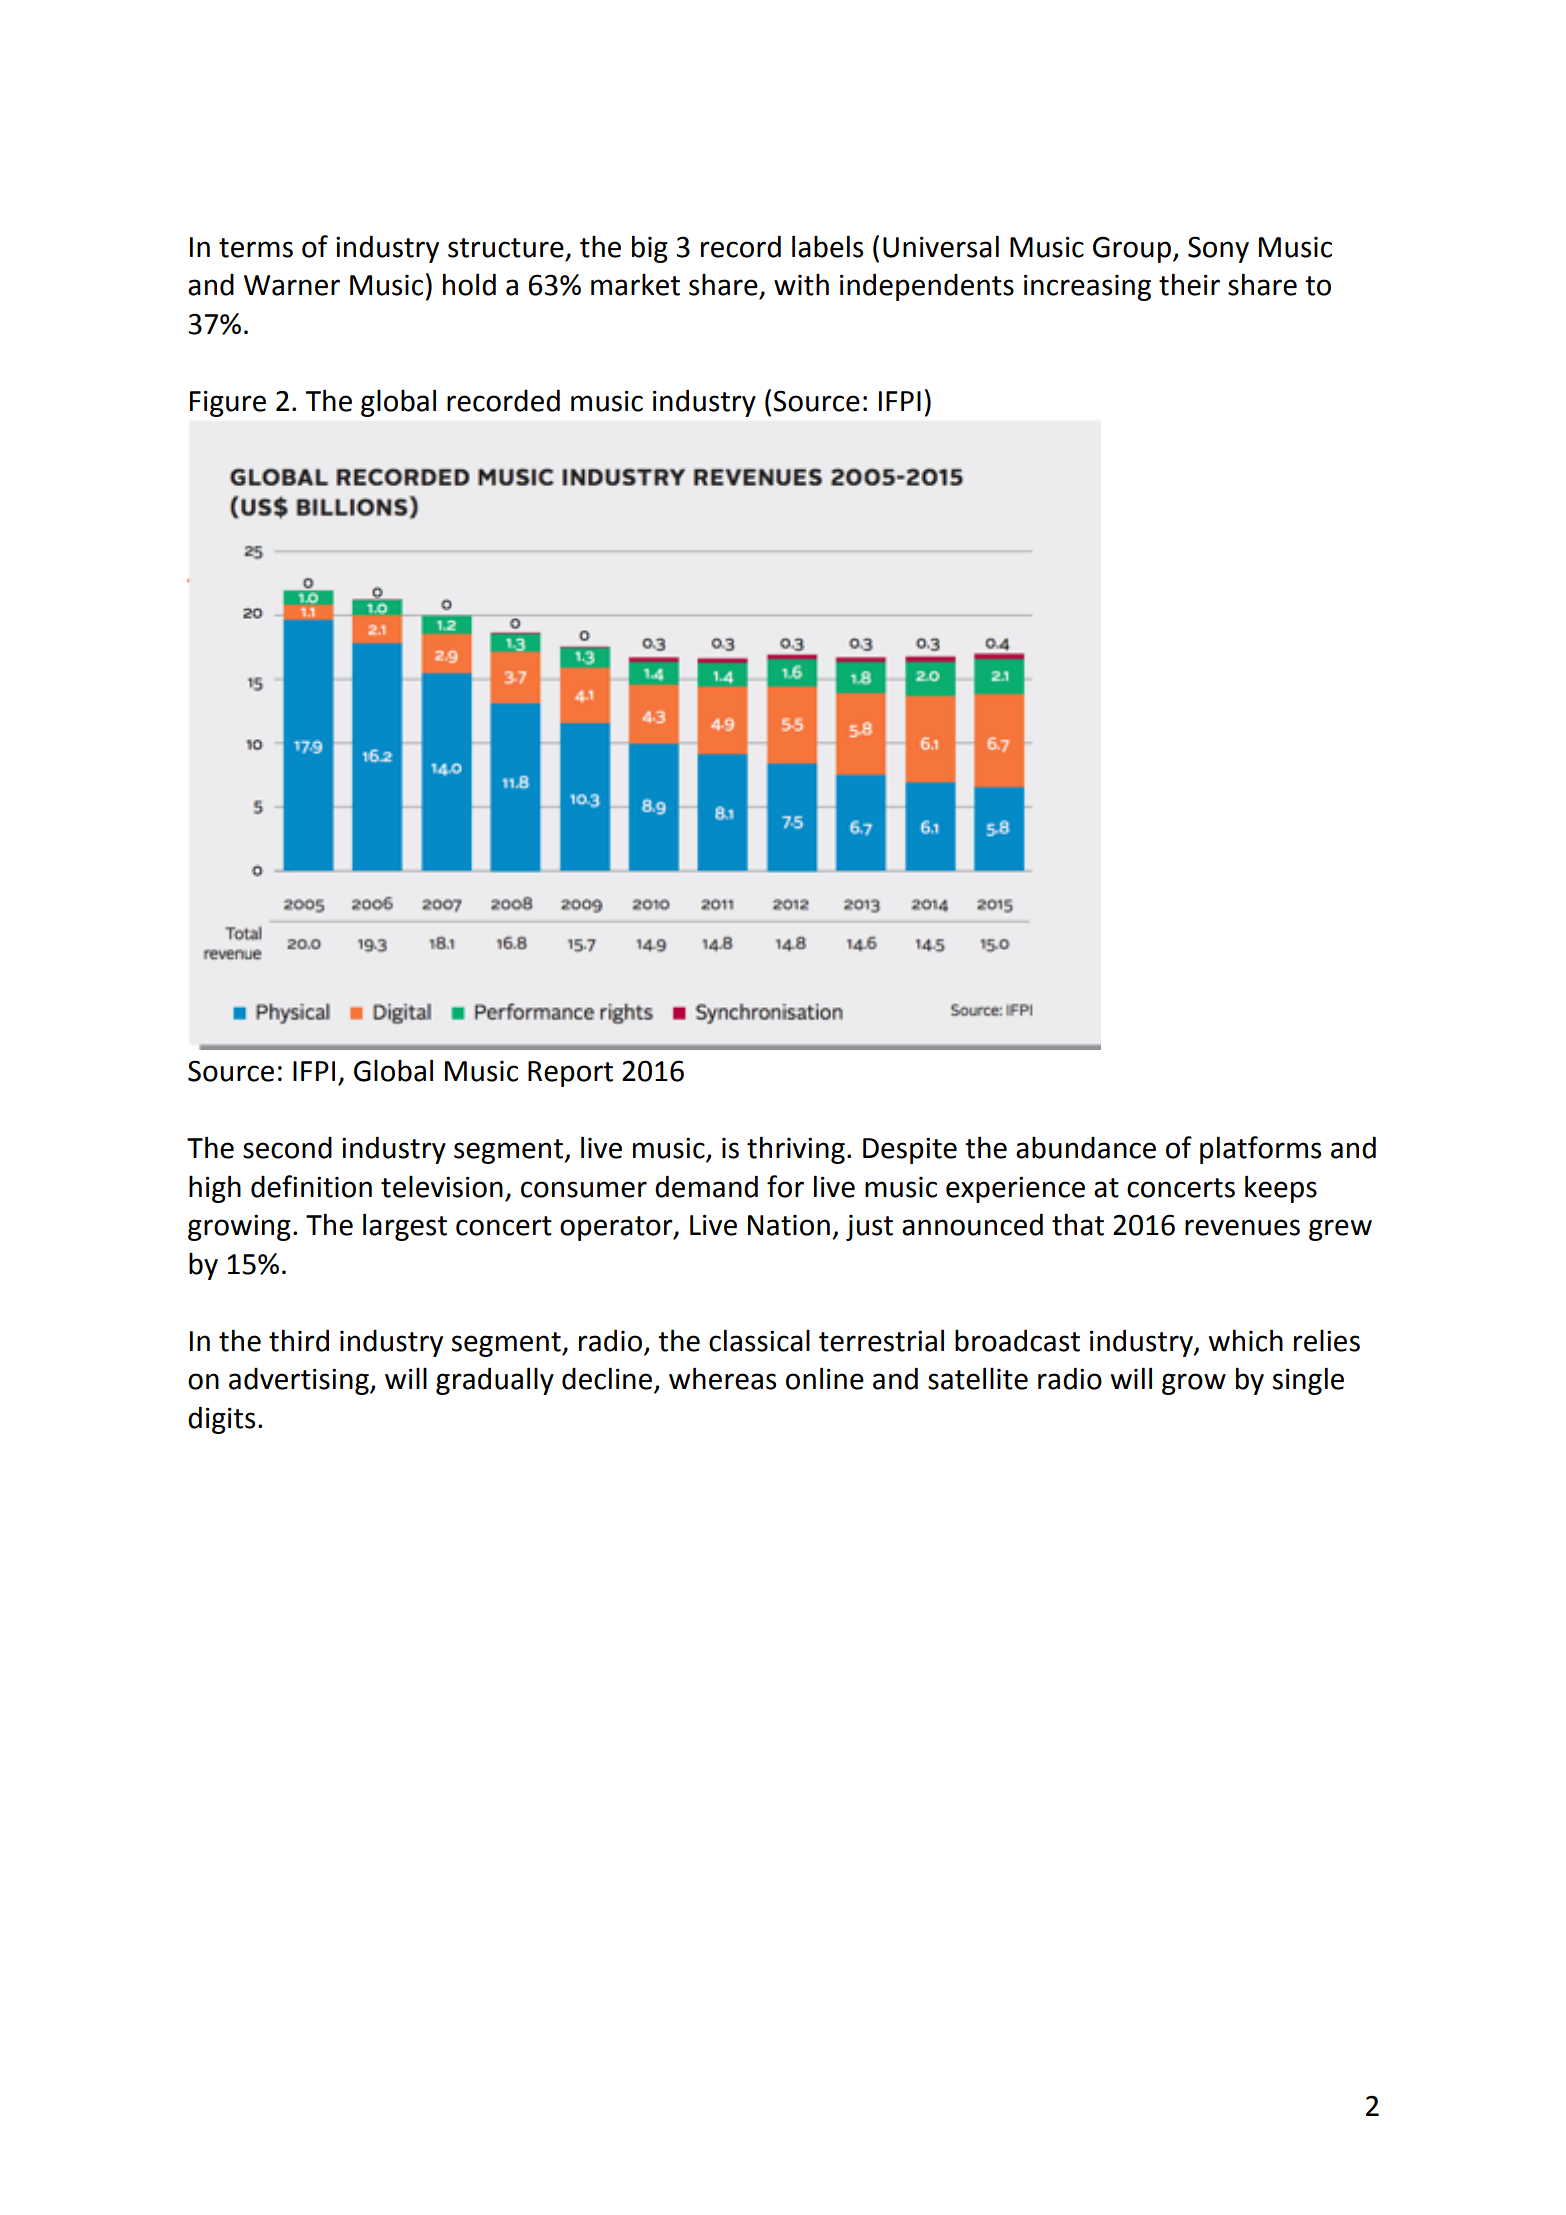  What do you see at coordinates (1087, 287) in the image?
I see `increasing` at bounding box center [1087, 287].
